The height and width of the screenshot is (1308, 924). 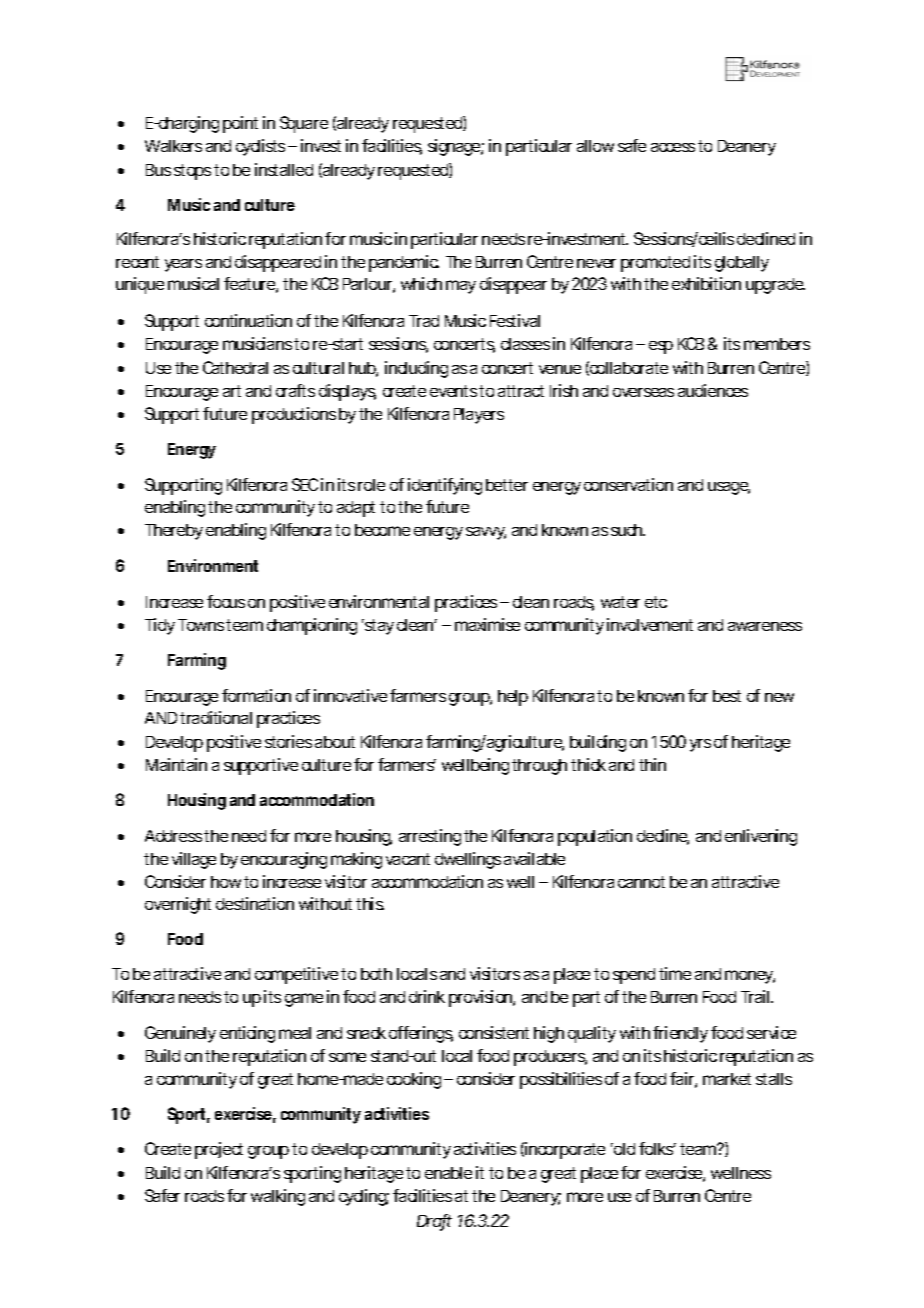 What do you see at coordinates (430, 837) in the screenshot?
I see `arresting` at bounding box center [430, 837].
